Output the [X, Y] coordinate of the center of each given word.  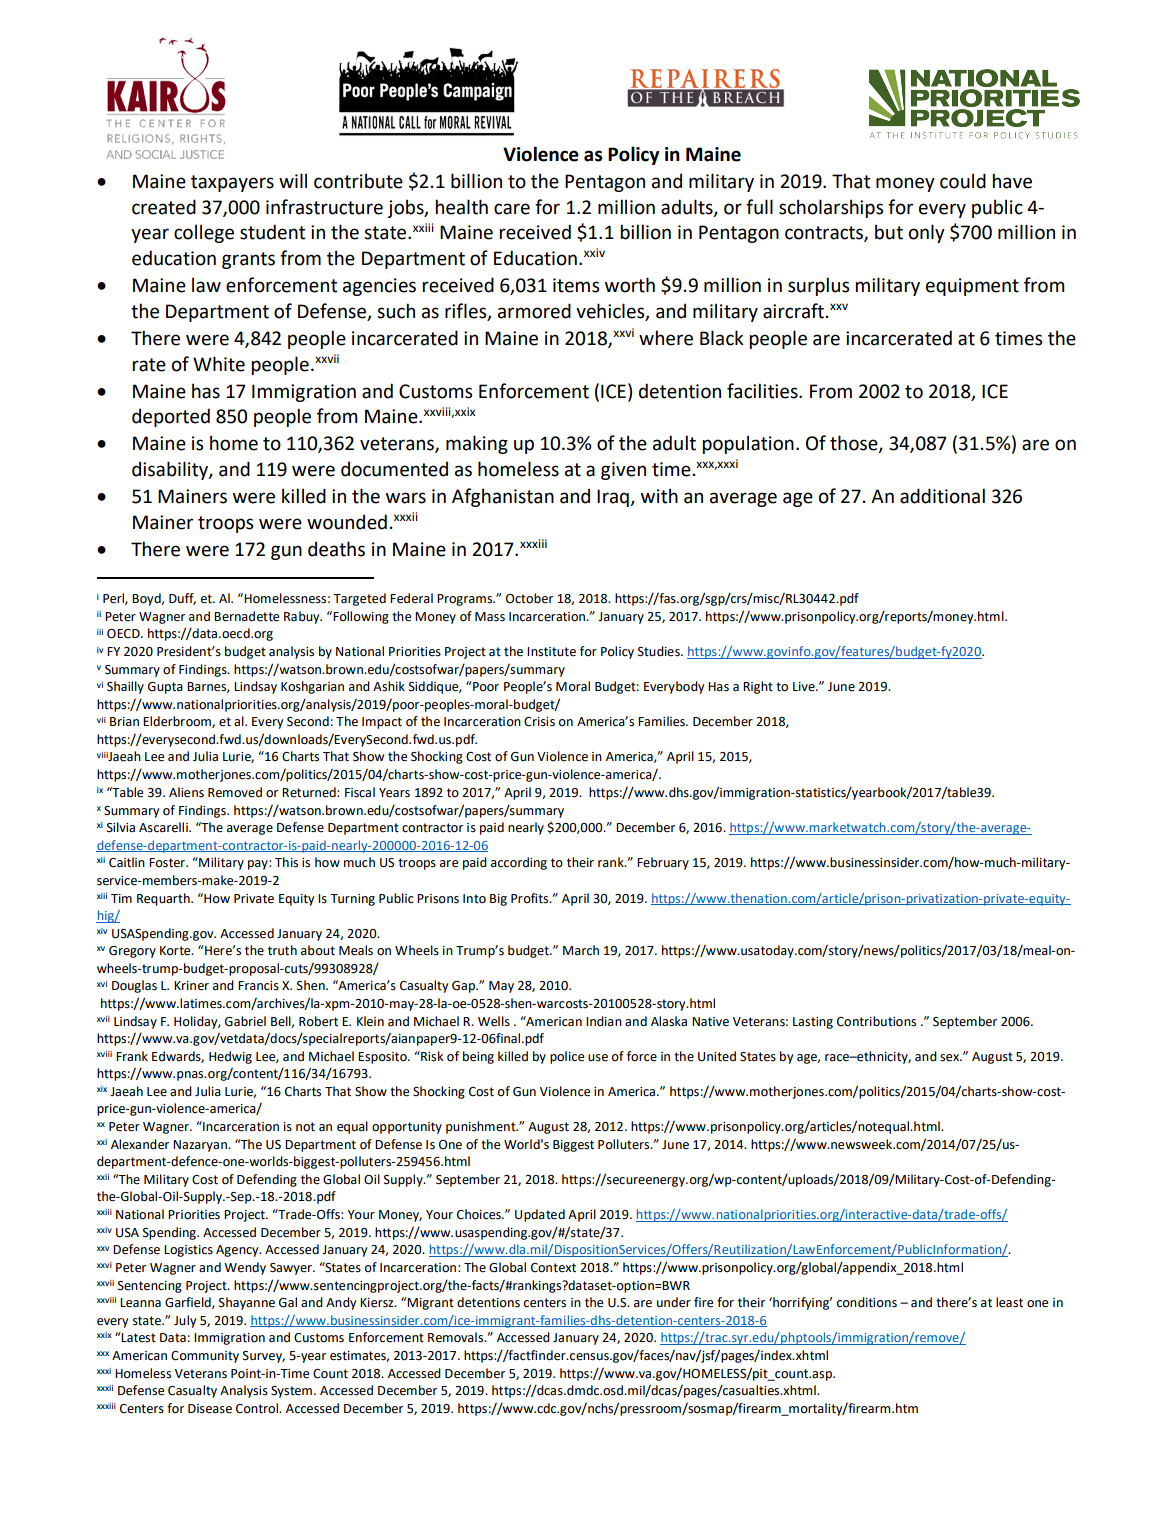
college [204, 233]
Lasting [813, 1023]
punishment [482, 1127]
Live [805, 687]
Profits [531, 898]
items [576, 285]
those [855, 444]
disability [171, 470]
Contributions [876, 1021]
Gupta [165, 688]
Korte [176, 951]
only [927, 233]
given [623, 471]
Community [205, 1357]
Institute [551, 652]
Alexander [140, 1144]
